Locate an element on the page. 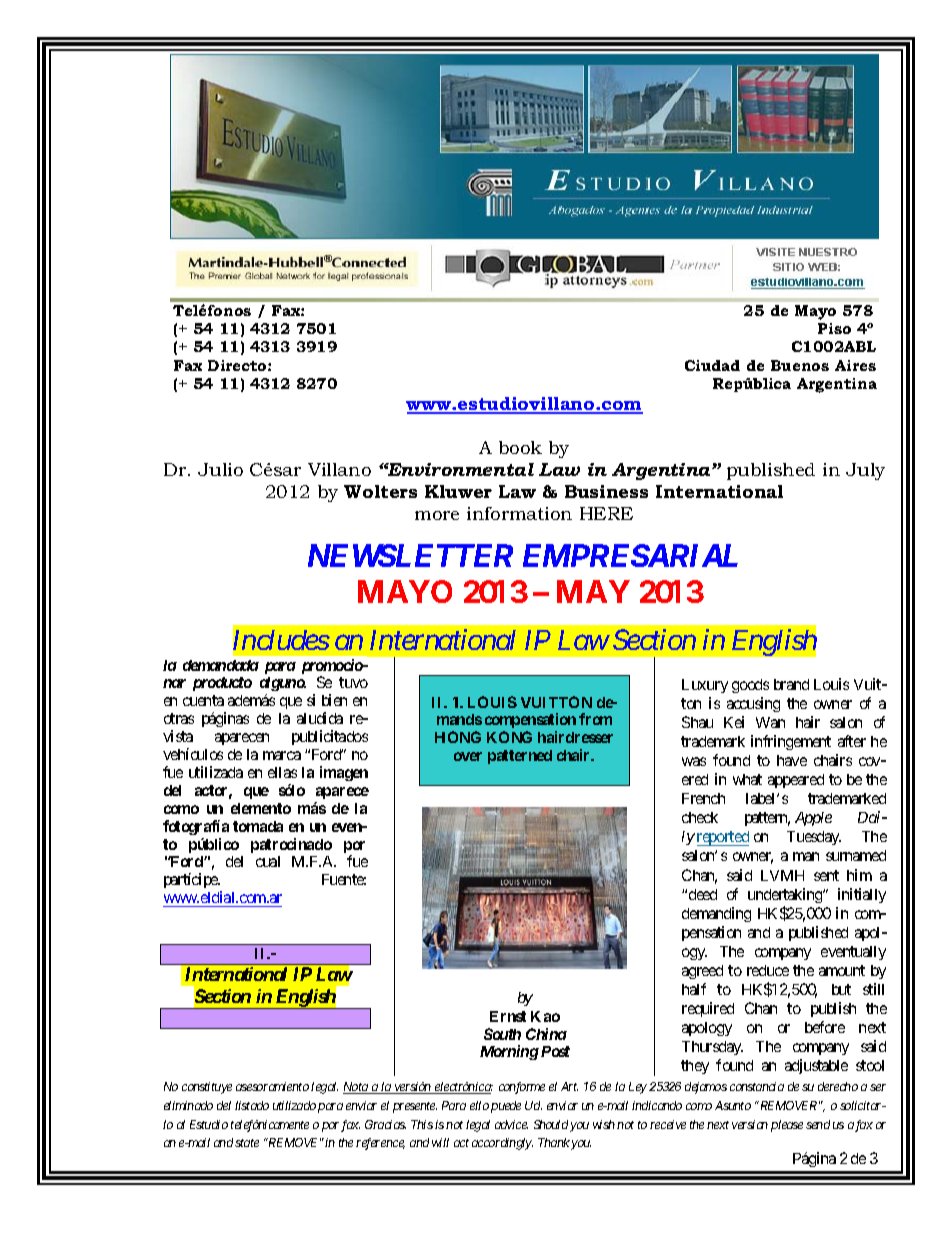 This document has width=952, height=1233. state is located at coordinates (247, 1143).
